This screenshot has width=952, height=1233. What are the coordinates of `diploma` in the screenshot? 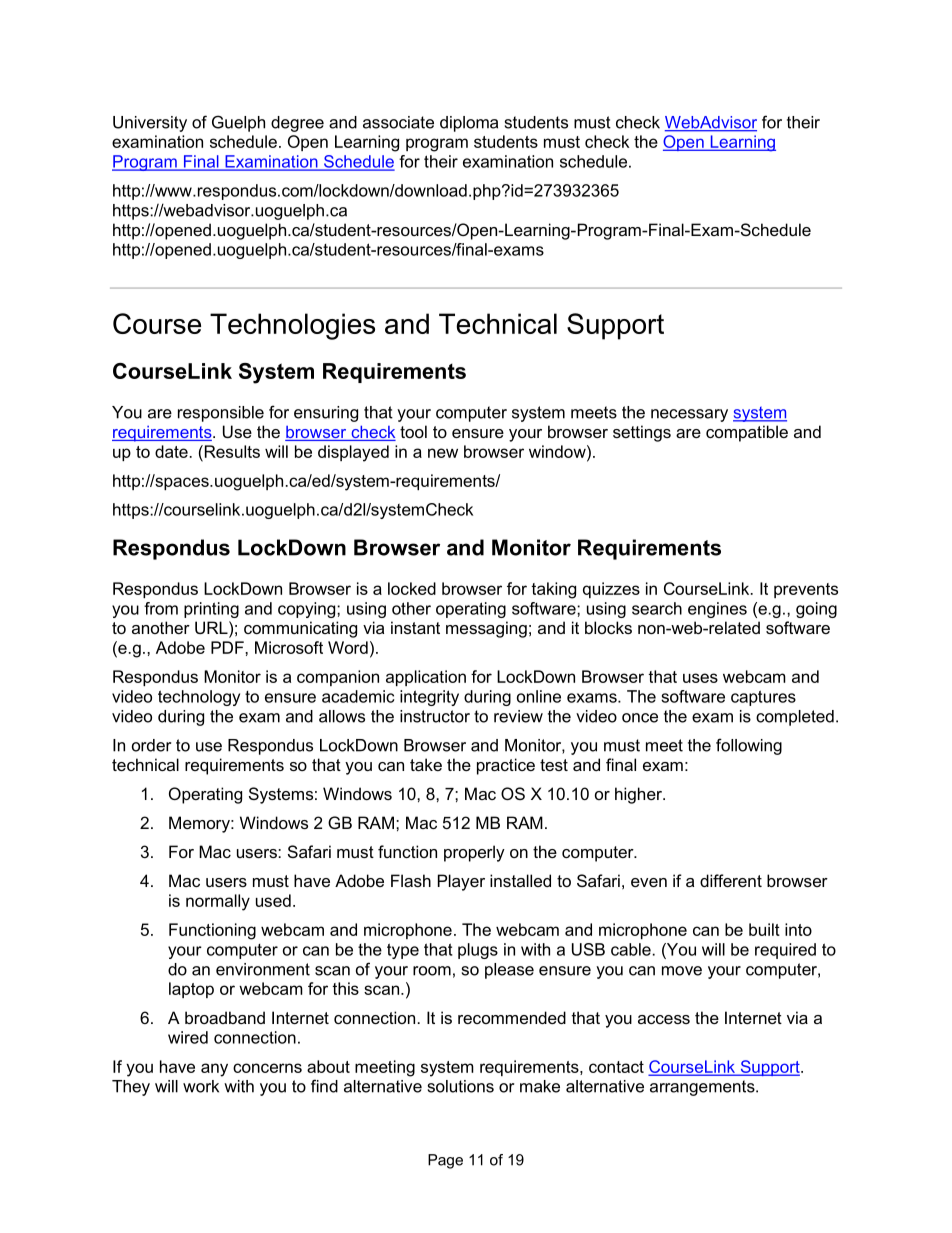 It's located at (469, 124).
